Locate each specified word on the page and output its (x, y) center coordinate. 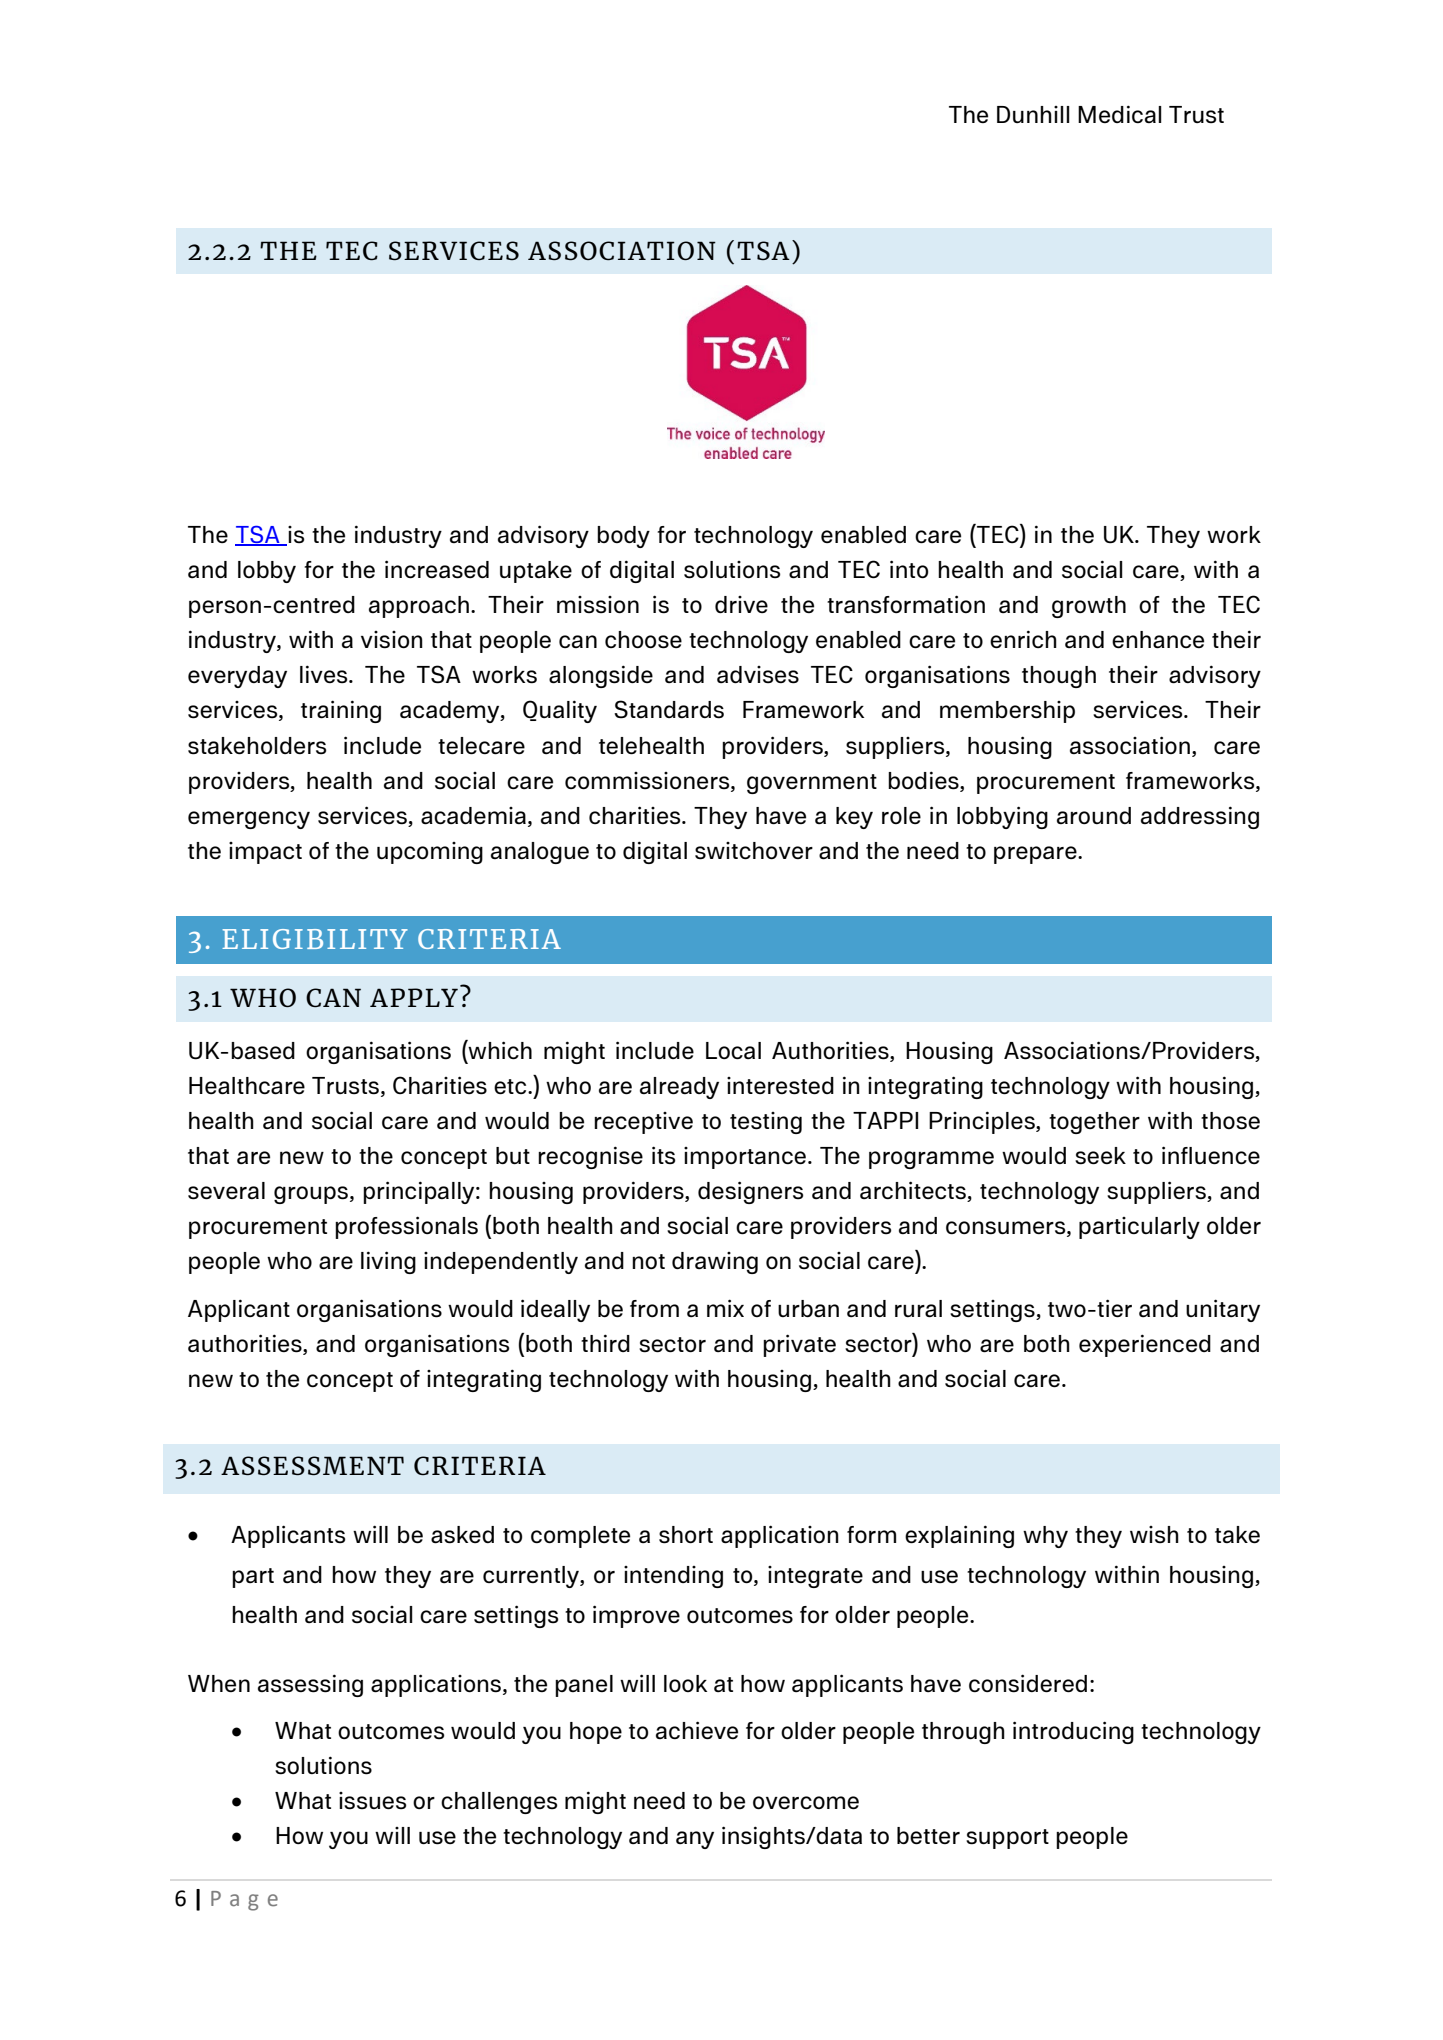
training (341, 711)
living (388, 1262)
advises (758, 675)
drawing (715, 1263)
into (909, 569)
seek (1100, 1156)
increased (437, 569)
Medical (1119, 114)
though (1059, 677)
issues (372, 1801)
